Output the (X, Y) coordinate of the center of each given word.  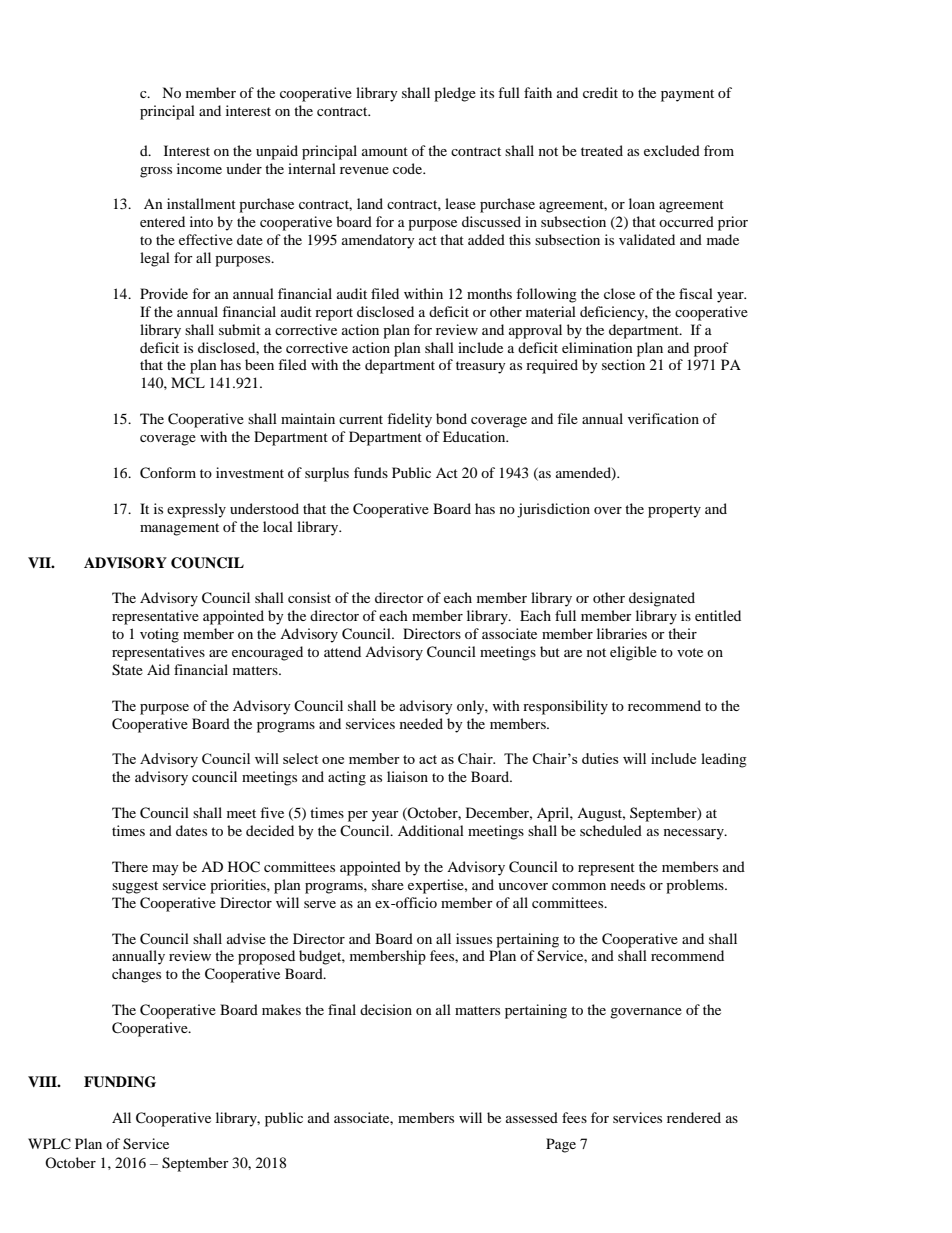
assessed (532, 1117)
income (199, 168)
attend (342, 651)
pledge (455, 94)
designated (662, 599)
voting (159, 635)
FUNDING (120, 1082)
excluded (672, 150)
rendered (694, 1117)
